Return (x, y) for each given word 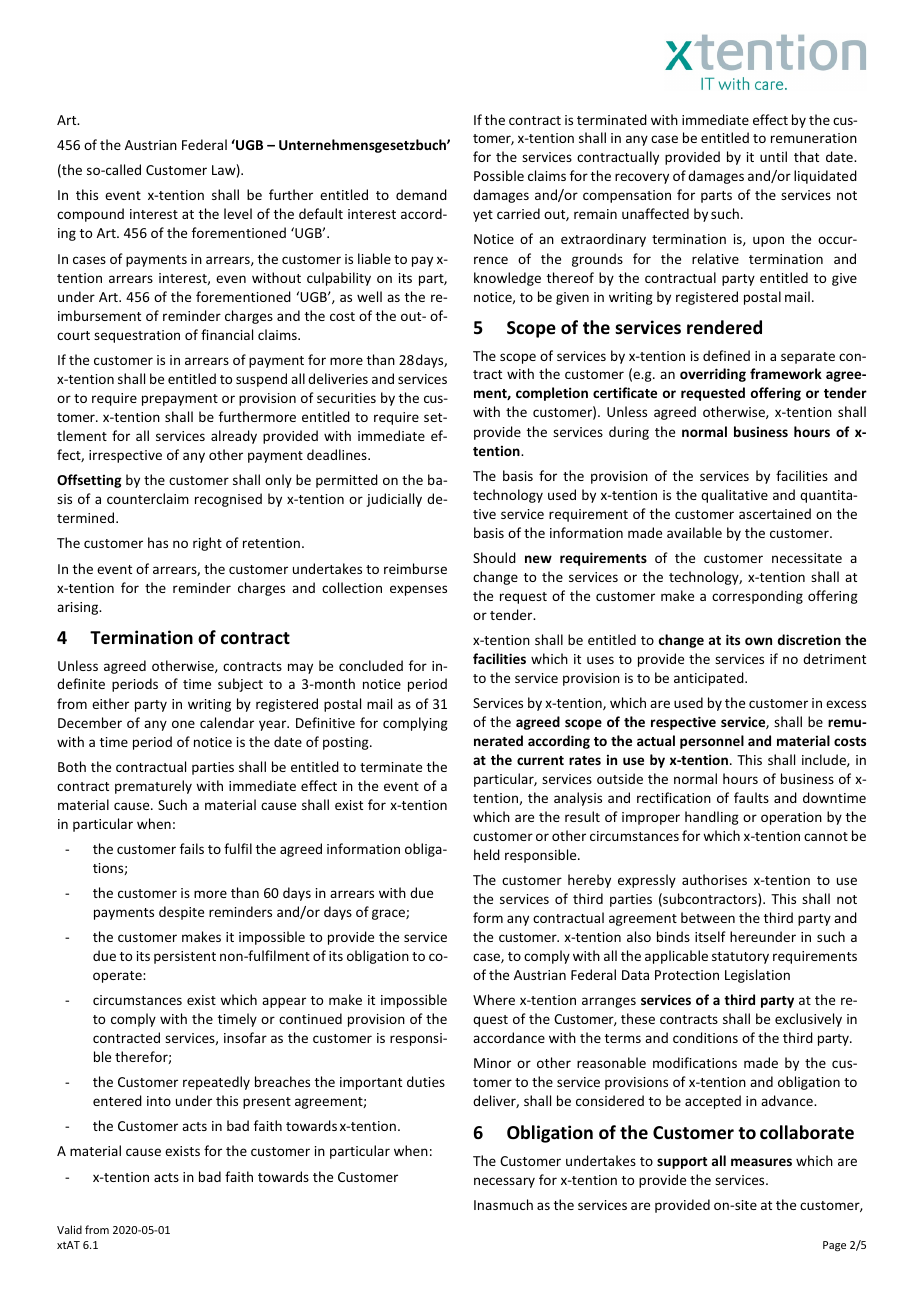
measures (761, 1162)
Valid (69, 1229)
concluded (371, 665)
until (773, 156)
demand (421, 194)
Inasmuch (503, 1204)
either (110, 703)
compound (90, 215)
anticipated (710, 679)
